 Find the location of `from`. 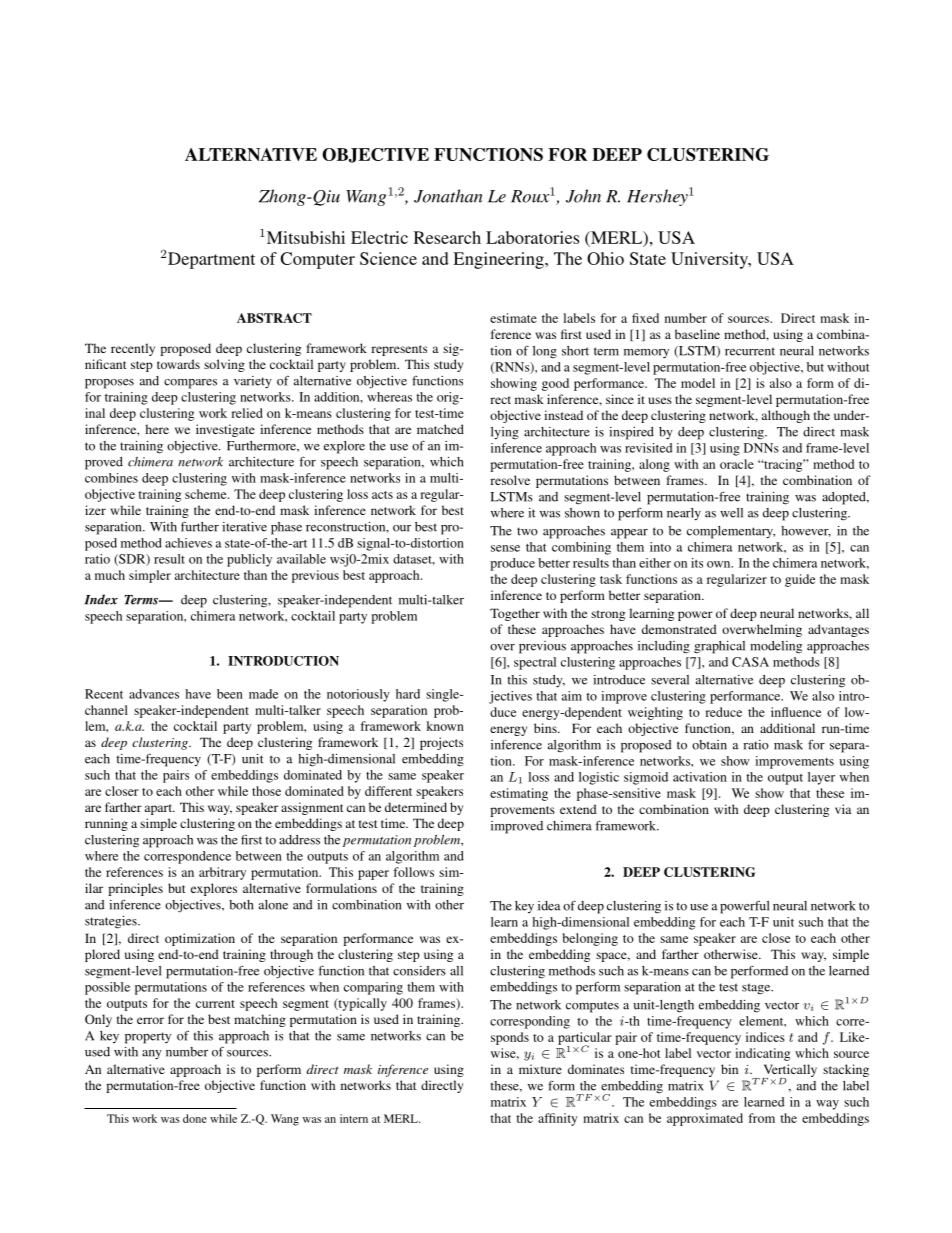

from is located at coordinates (761, 1118).
